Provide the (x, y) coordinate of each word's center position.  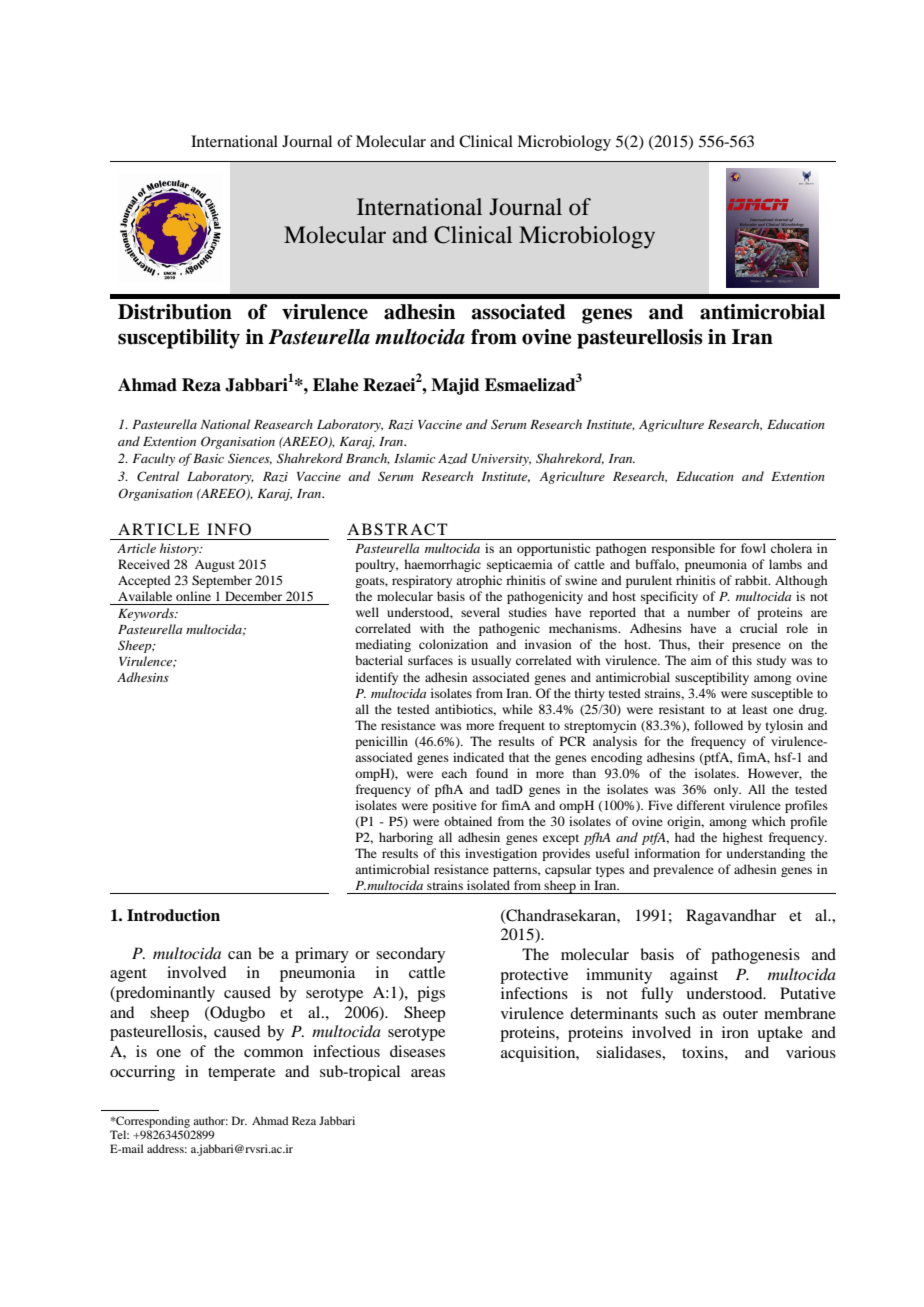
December (253, 596)
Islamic (415, 458)
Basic (208, 458)
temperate (241, 1074)
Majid (455, 386)
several (480, 612)
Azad (453, 458)
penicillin (381, 742)
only (727, 790)
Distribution (175, 312)
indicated (478, 757)
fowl (753, 548)
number (709, 612)
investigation (501, 854)
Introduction (173, 915)
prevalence (683, 870)
